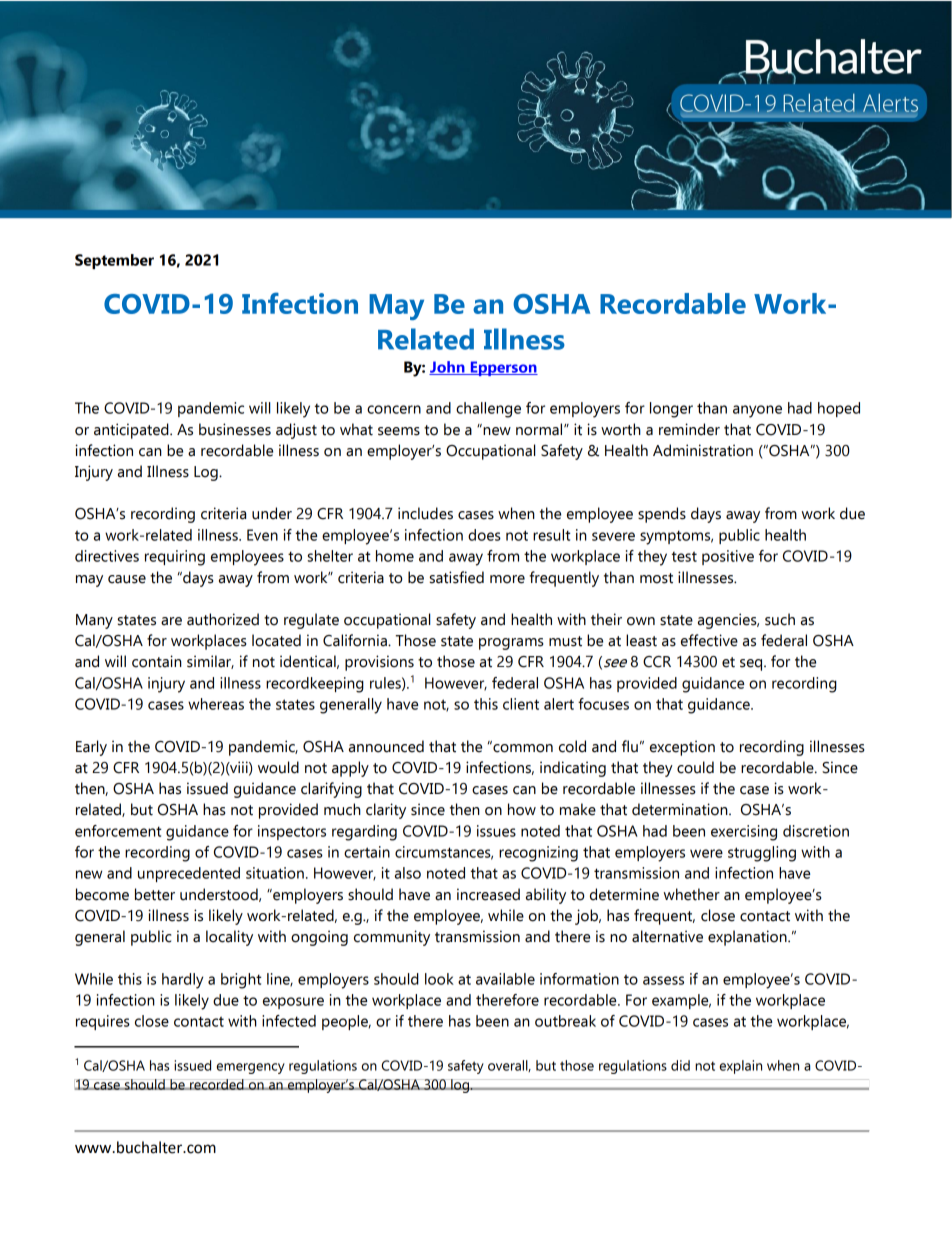 This page has height=1233, width=952. Describe the element at coordinates (189, 874) in the page. I see `unprecedented` at that location.
